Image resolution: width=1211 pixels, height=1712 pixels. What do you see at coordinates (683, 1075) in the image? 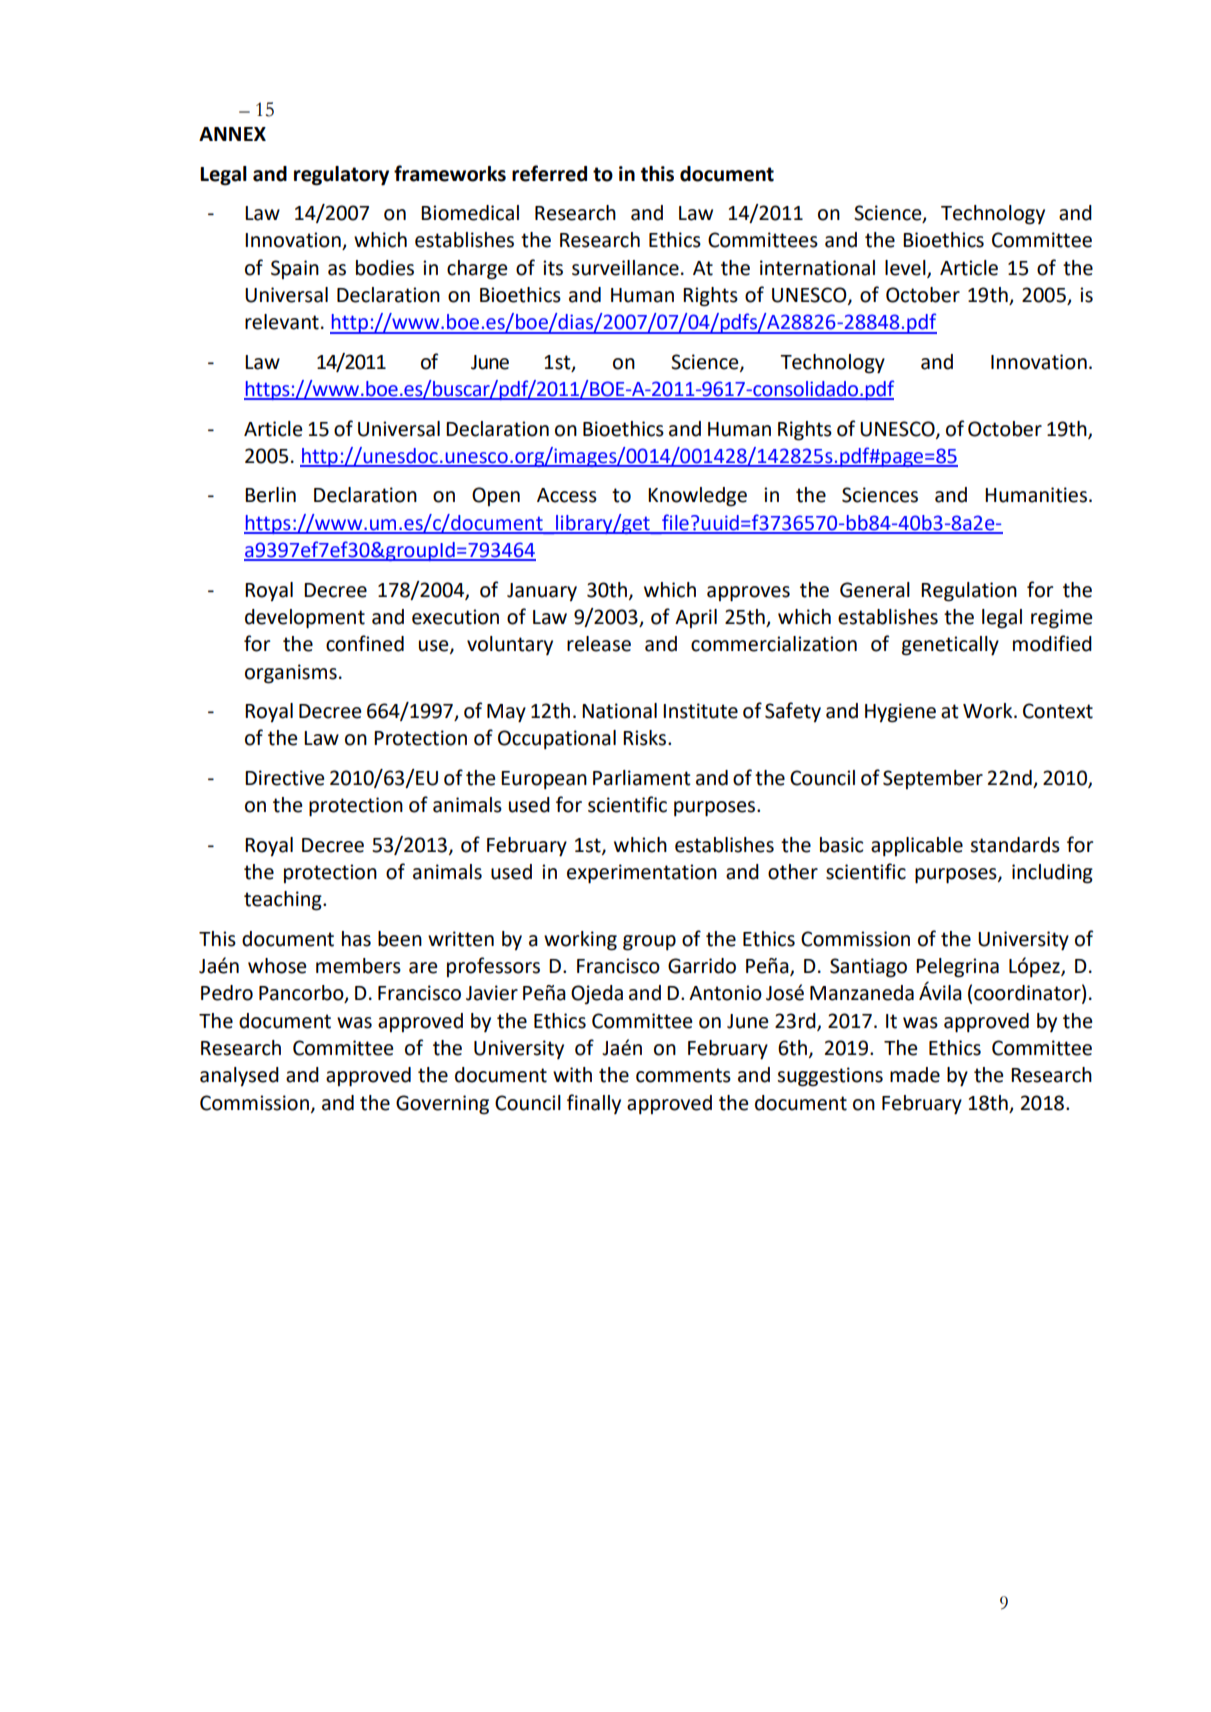
I see `comments` at bounding box center [683, 1075].
